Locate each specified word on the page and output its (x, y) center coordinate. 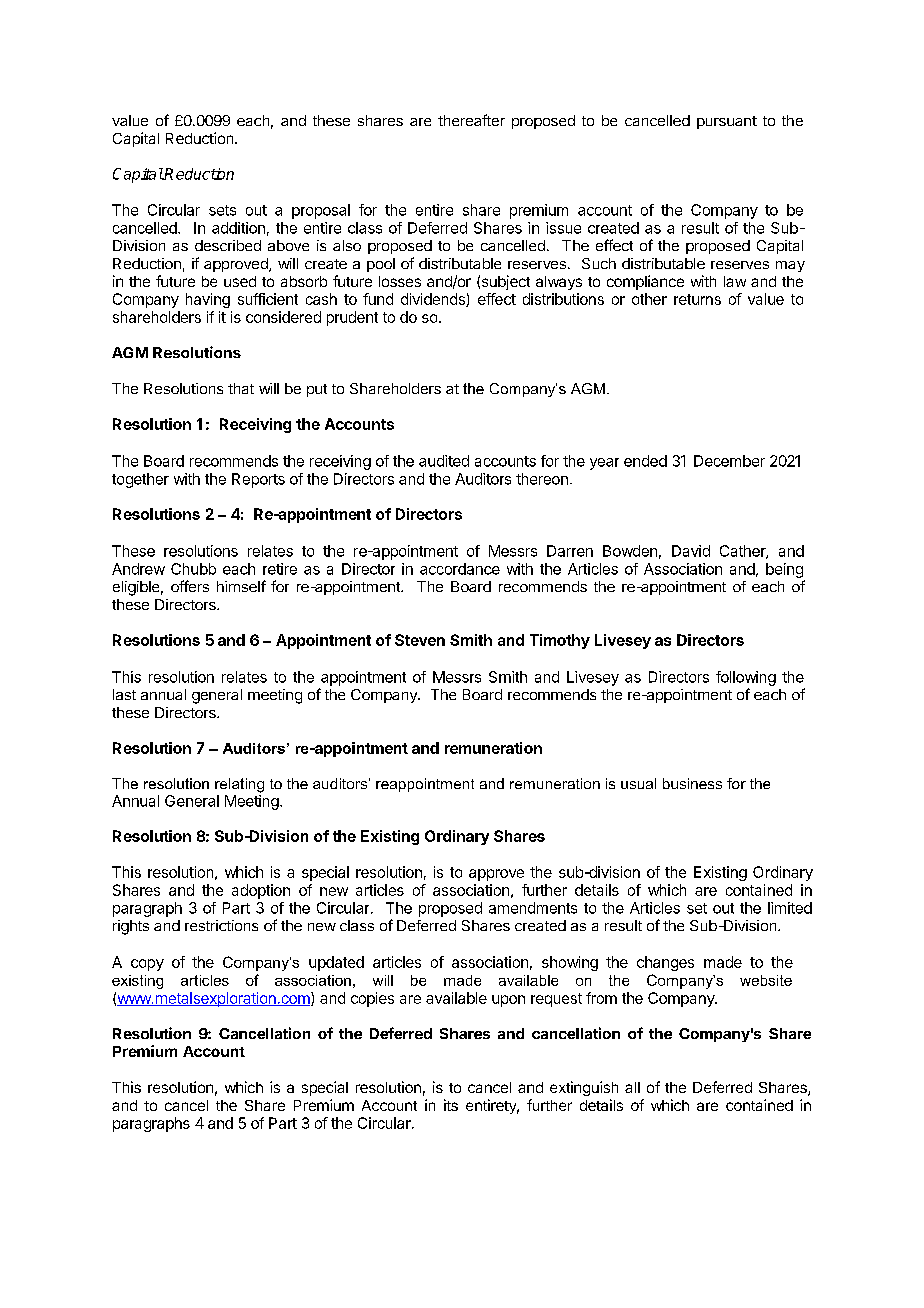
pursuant (727, 122)
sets (222, 210)
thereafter (471, 120)
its (451, 1105)
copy (147, 965)
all (632, 1087)
